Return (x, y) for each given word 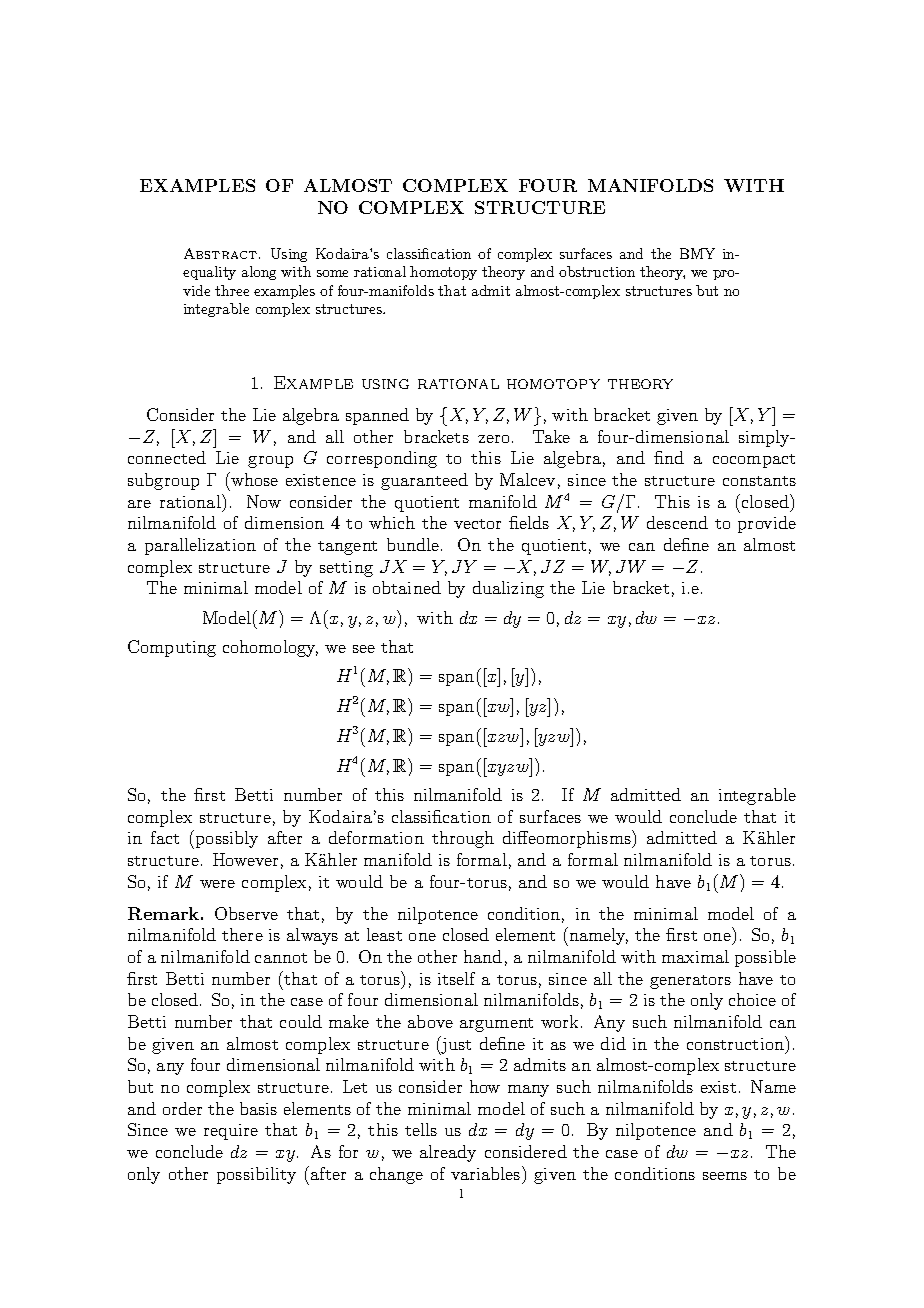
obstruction (597, 271)
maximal (695, 956)
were (217, 884)
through (463, 839)
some (332, 273)
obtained (407, 587)
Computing (172, 648)
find (669, 457)
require (231, 1132)
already (448, 1153)
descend (677, 522)
